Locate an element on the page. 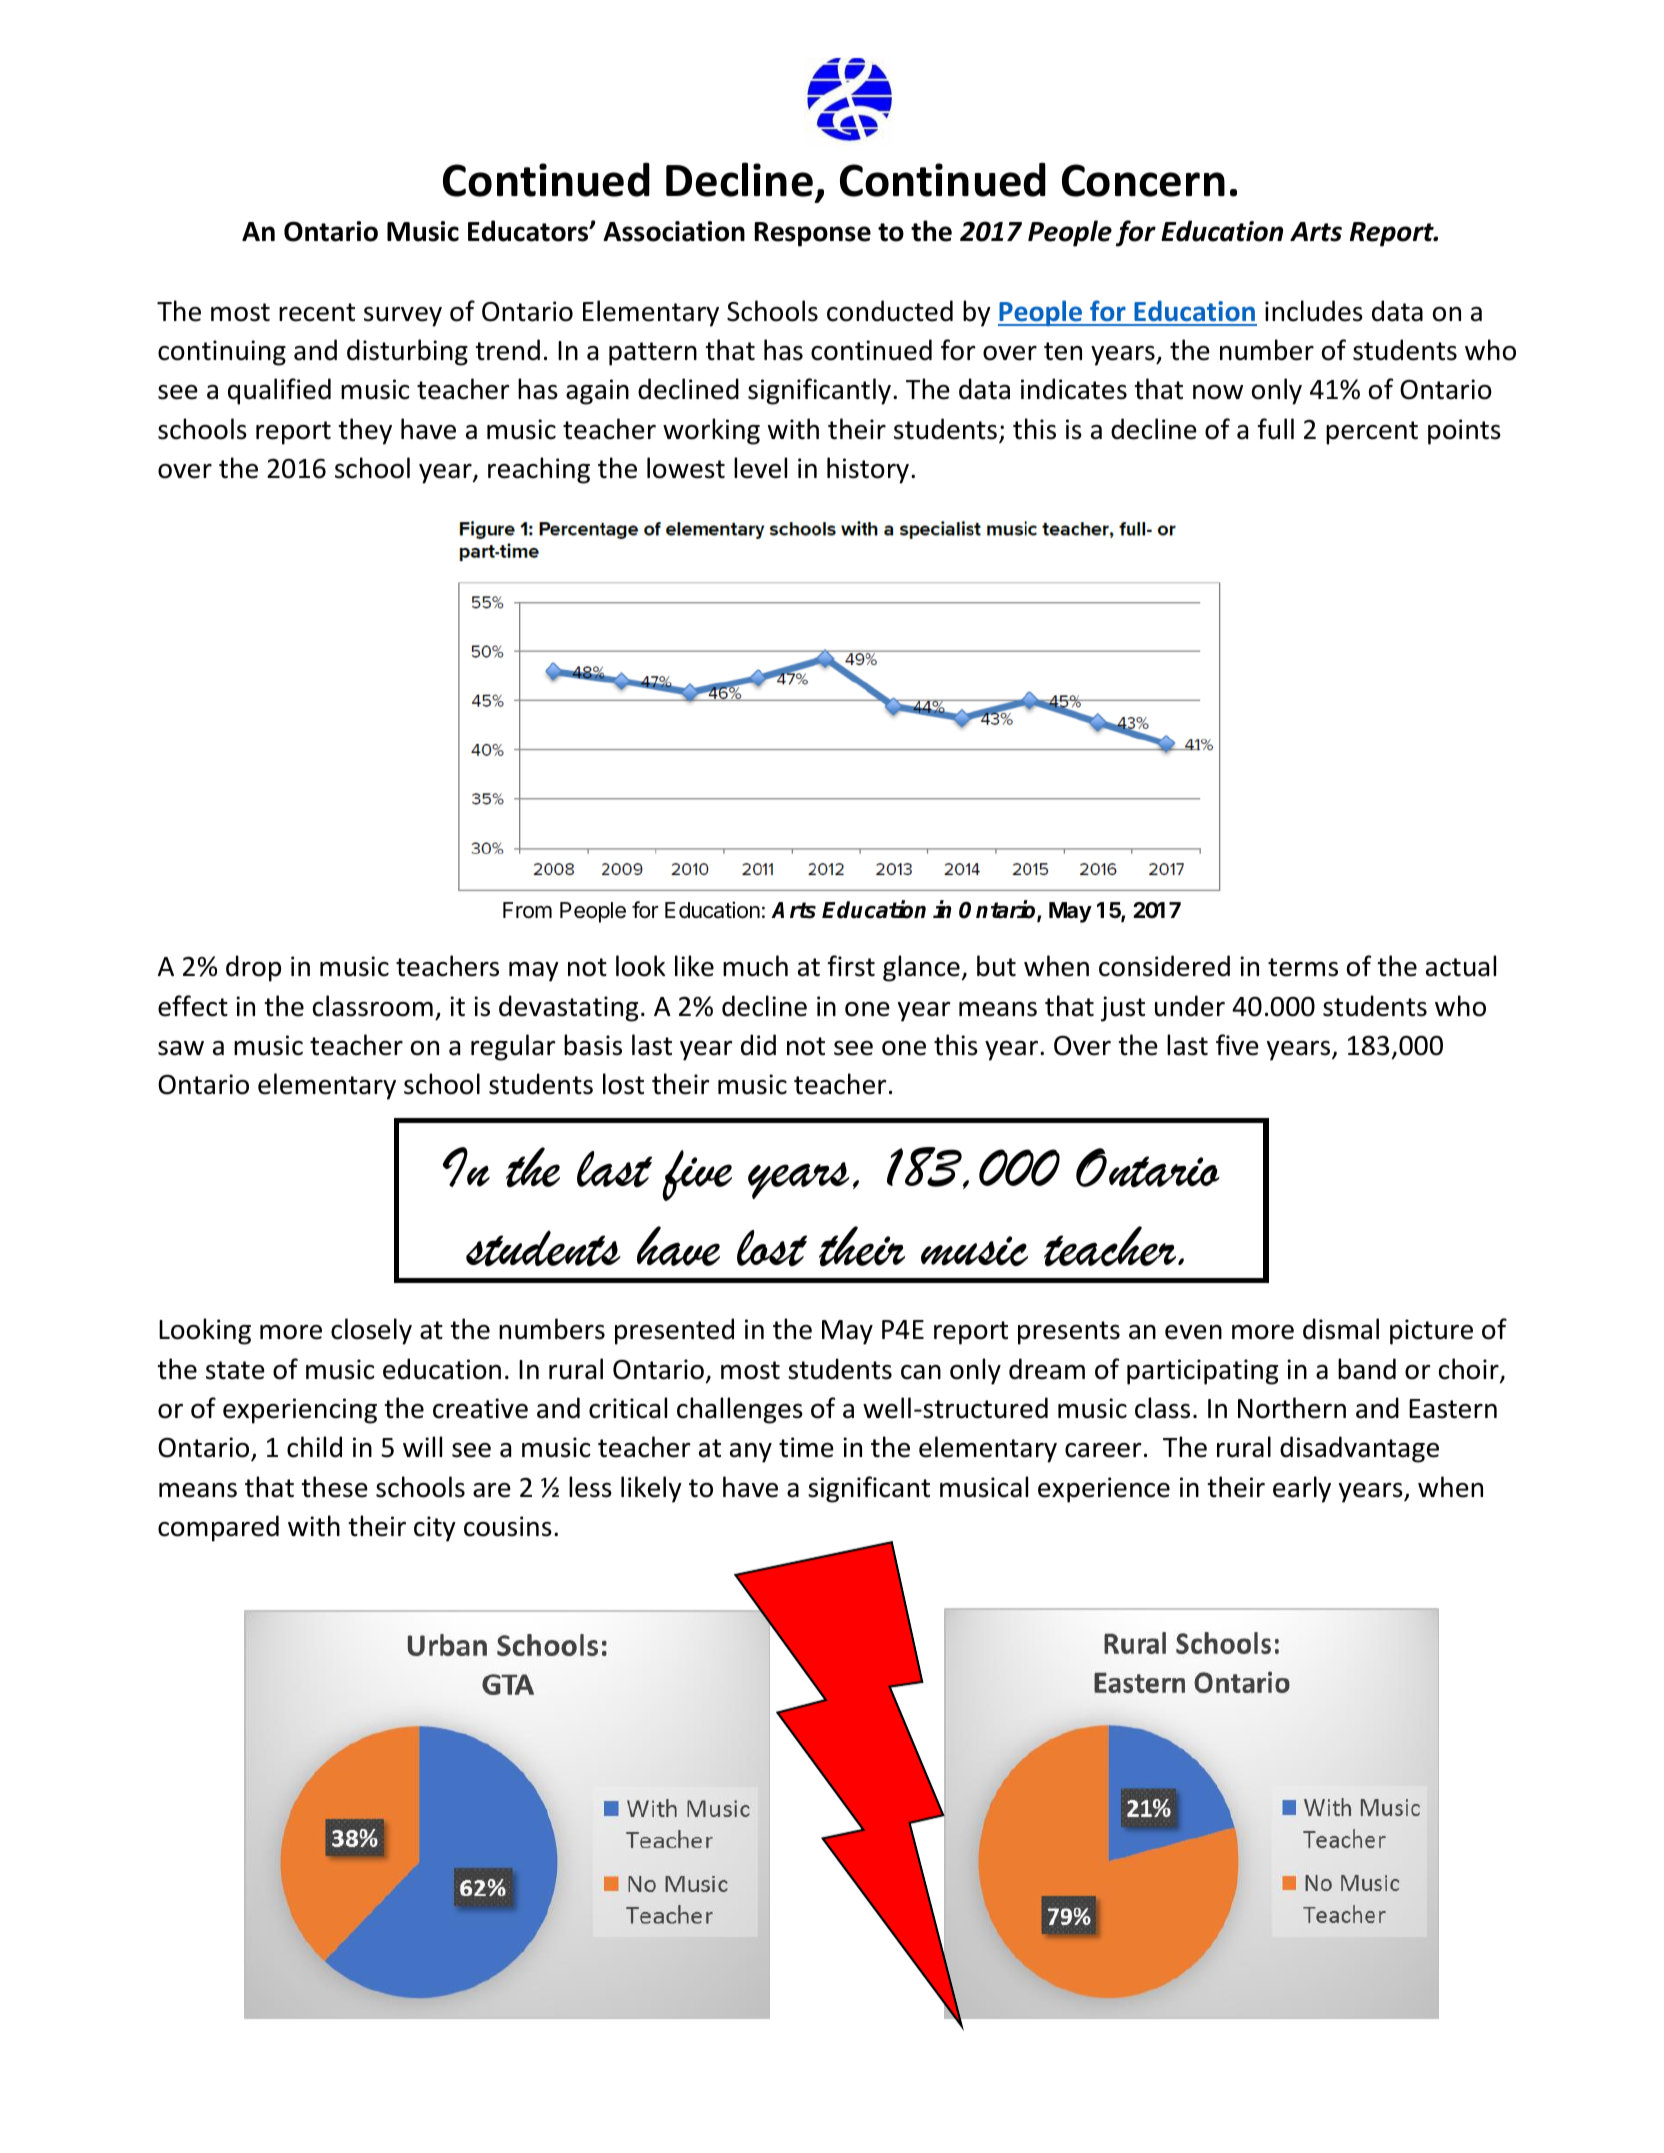 Image resolution: width=1664 pixels, height=2153 pixels. Response is located at coordinates (813, 234).
